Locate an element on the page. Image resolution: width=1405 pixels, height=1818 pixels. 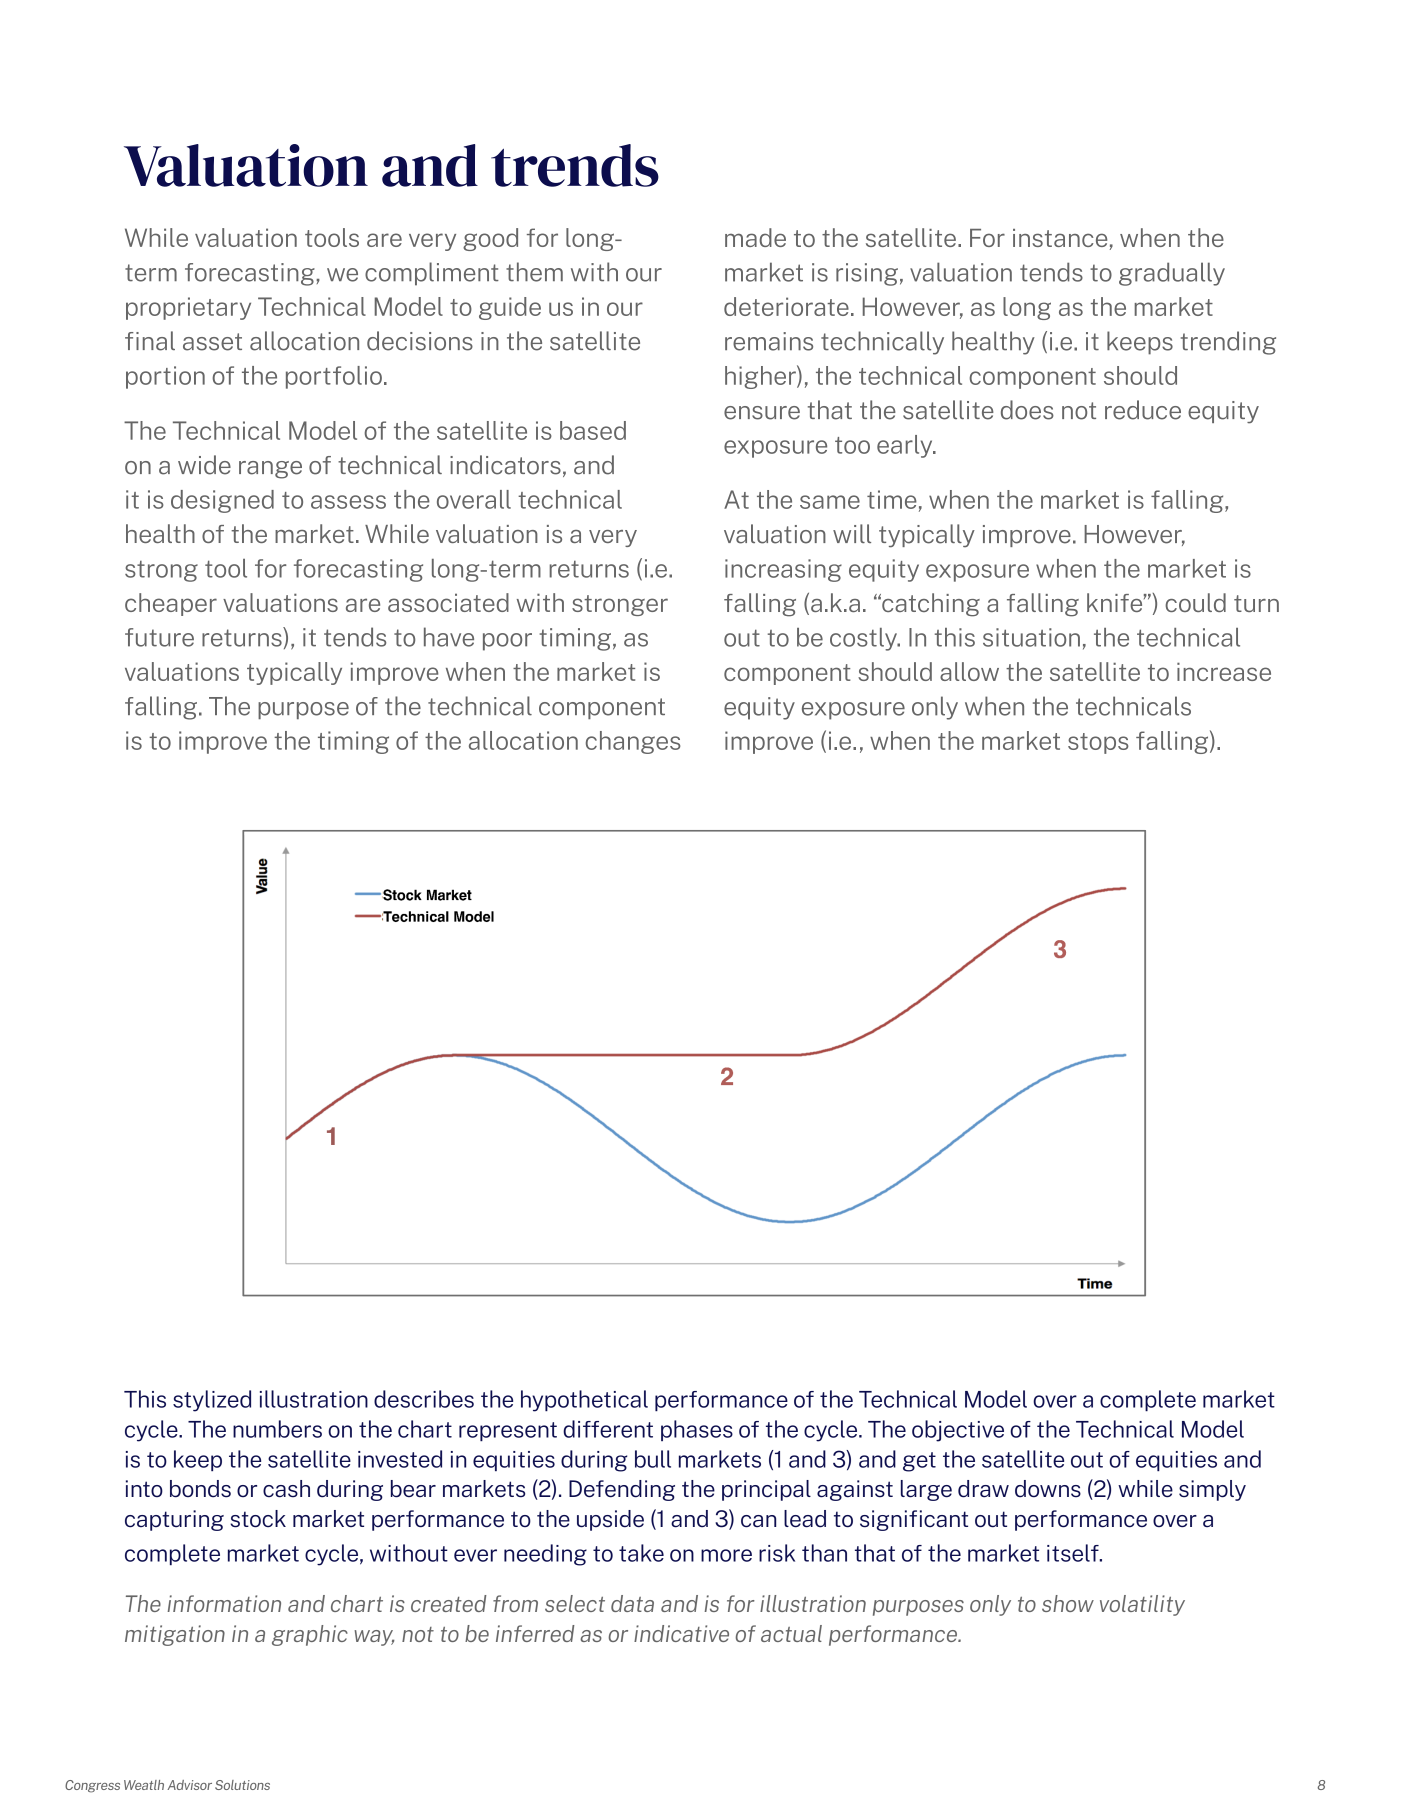
stops is located at coordinates (1098, 743).
